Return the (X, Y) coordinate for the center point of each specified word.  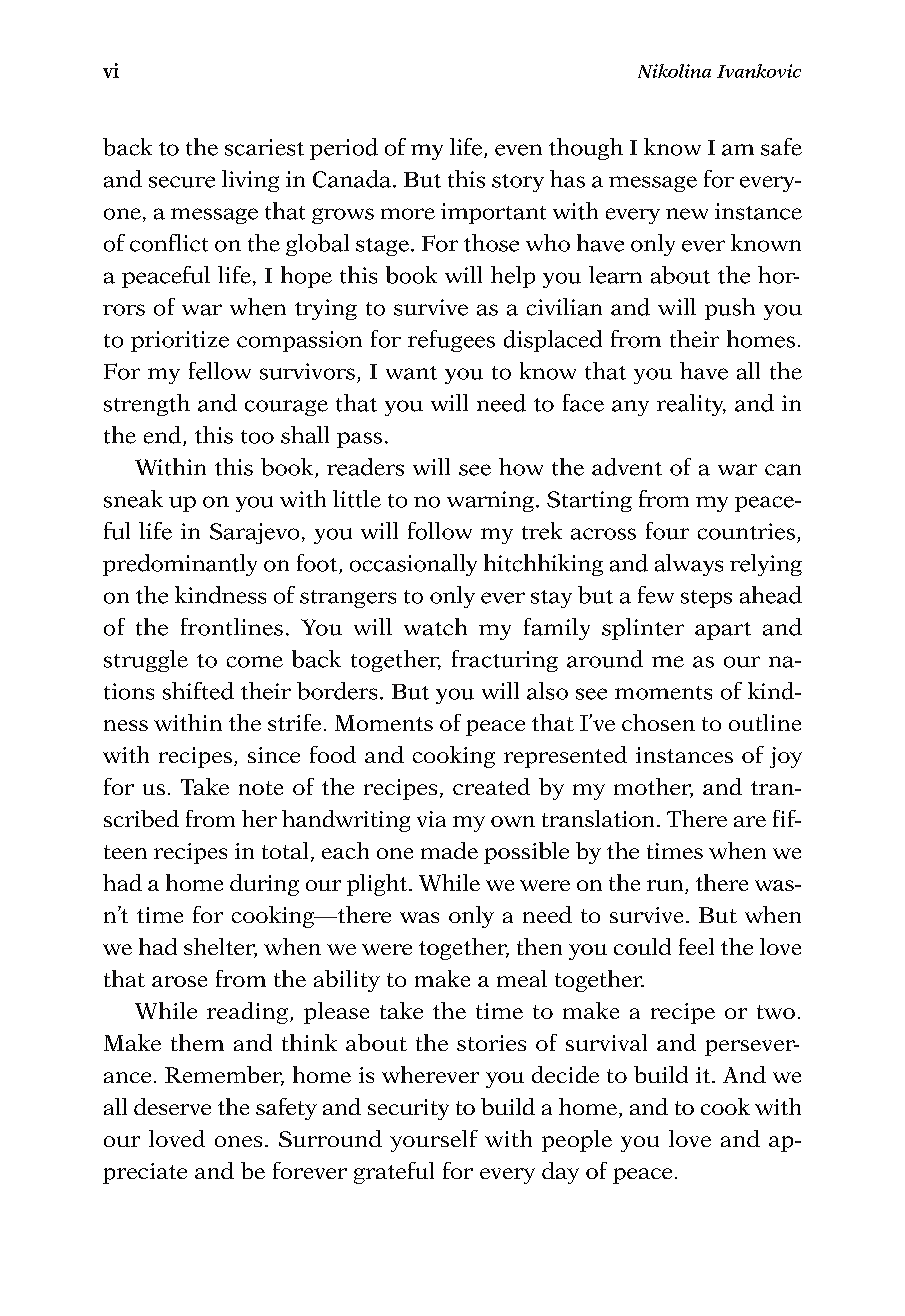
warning (490, 501)
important (493, 213)
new (687, 214)
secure (182, 182)
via (431, 819)
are (750, 821)
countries (746, 531)
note (261, 788)
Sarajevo (254, 533)
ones (238, 1141)
